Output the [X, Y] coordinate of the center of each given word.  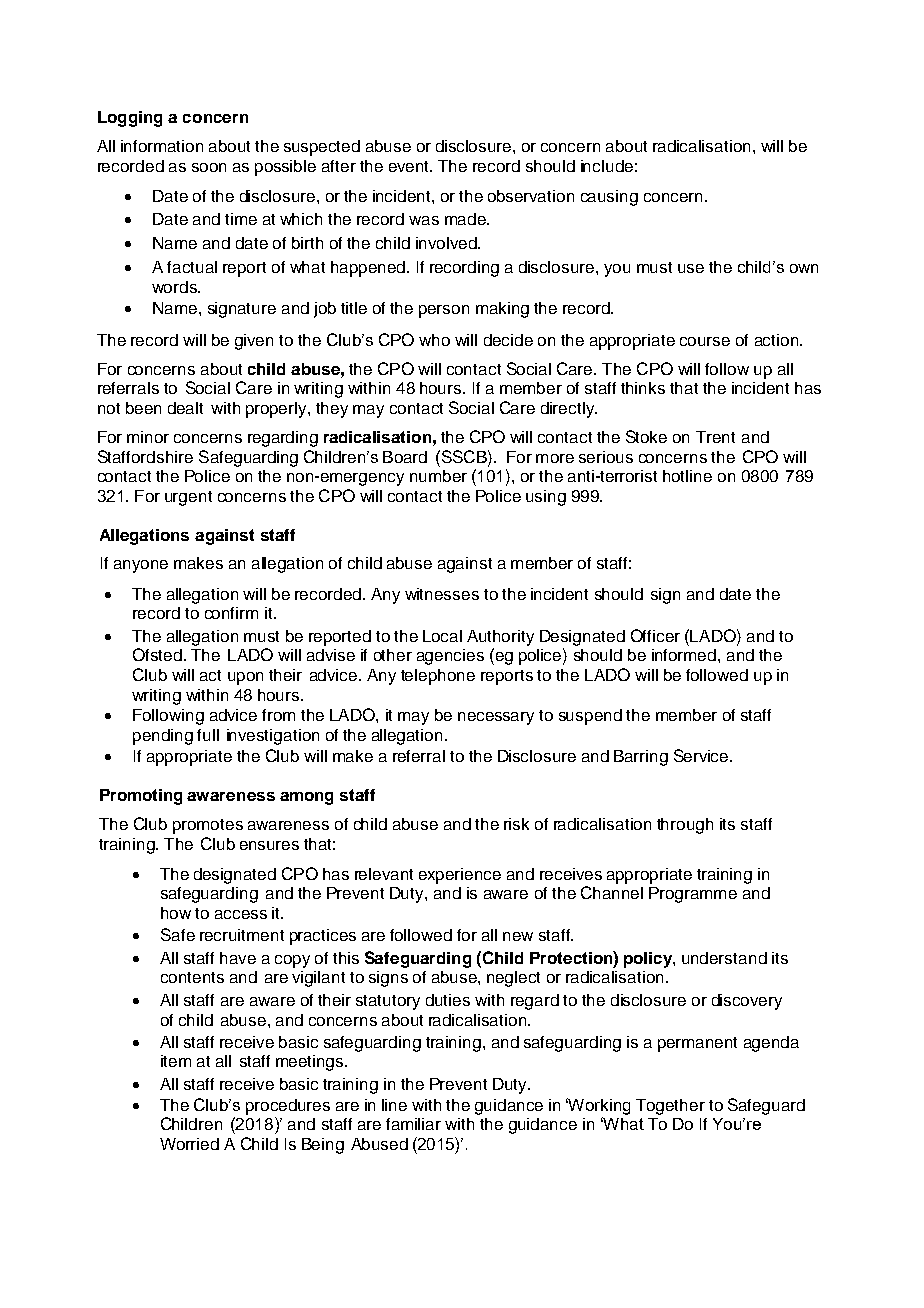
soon [209, 167]
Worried [189, 1144]
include [607, 166]
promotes [208, 826]
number [438, 476]
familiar [413, 1124]
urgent [188, 498]
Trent [715, 437]
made [466, 219]
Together [670, 1107]
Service [702, 755]
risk [516, 824]
